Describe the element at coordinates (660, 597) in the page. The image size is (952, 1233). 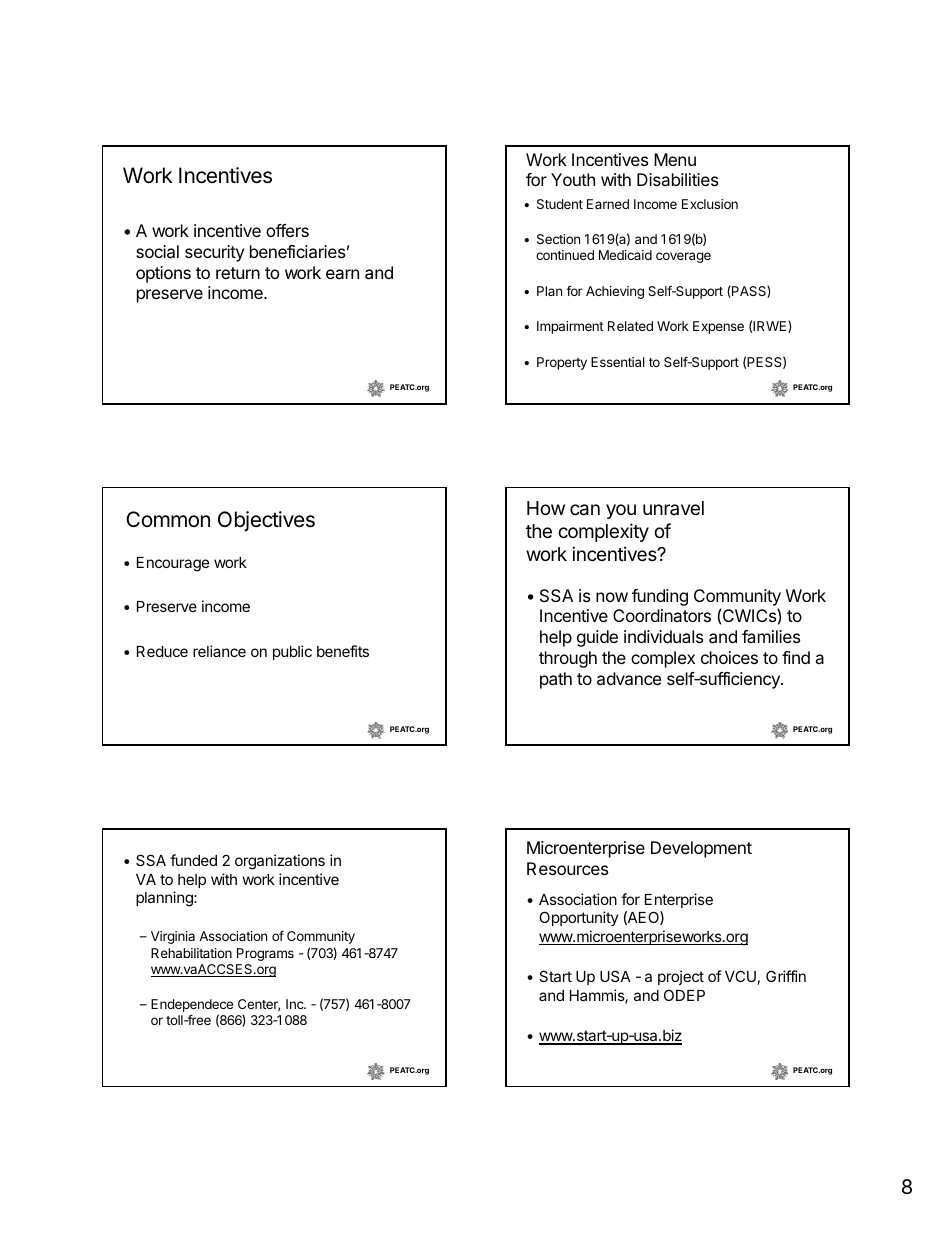
I see `funding` at that location.
